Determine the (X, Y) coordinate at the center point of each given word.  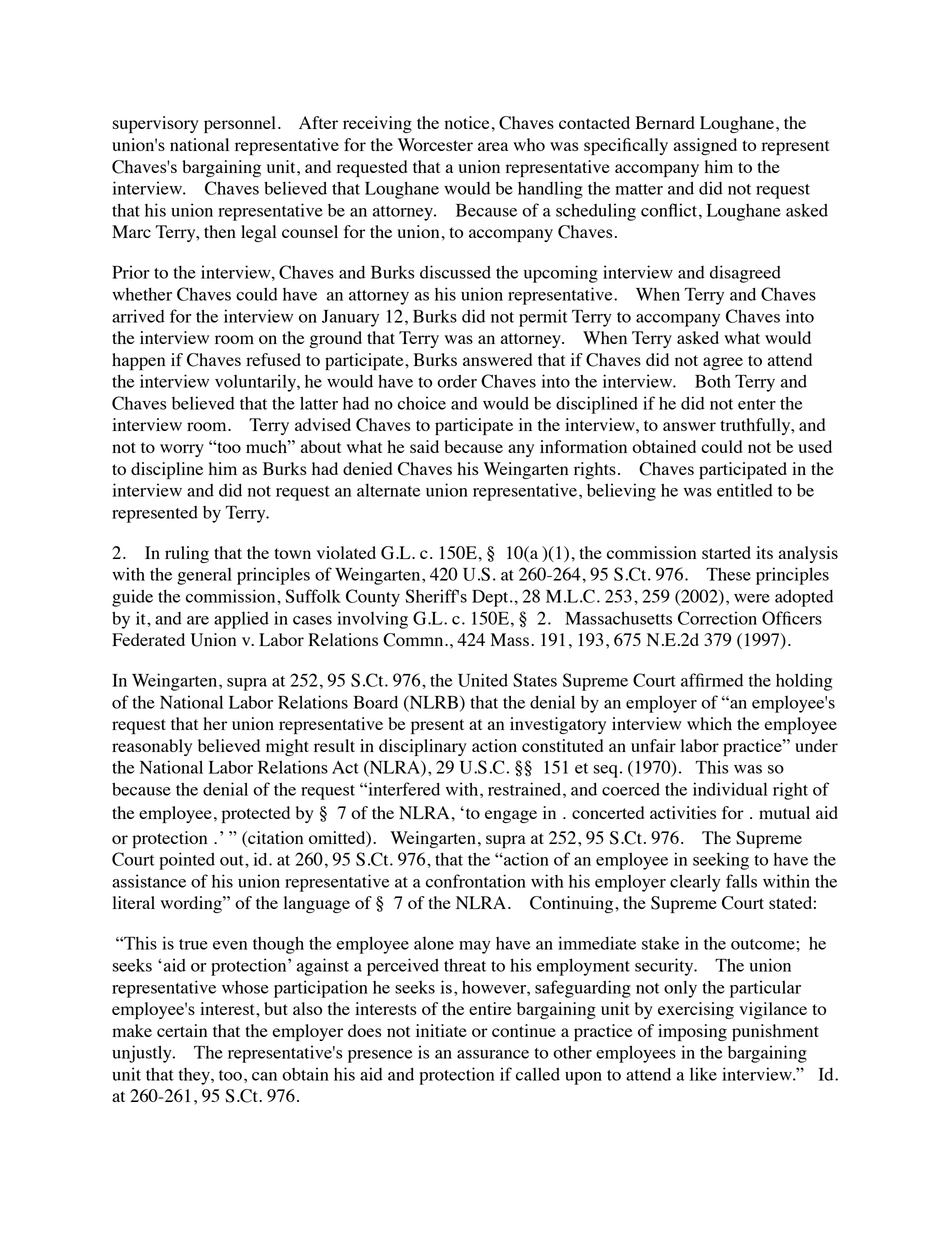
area (493, 146)
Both (713, 381)
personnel (240, 124)
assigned (705, 146)
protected (256, 814)
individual (730, 789)
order (457, 381)
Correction (717, 618)
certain (182, 1030)
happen (138, 361)
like (703, 1074)
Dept (491, 598)
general (204, 576)
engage (511, 816)
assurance (493, 1054)
